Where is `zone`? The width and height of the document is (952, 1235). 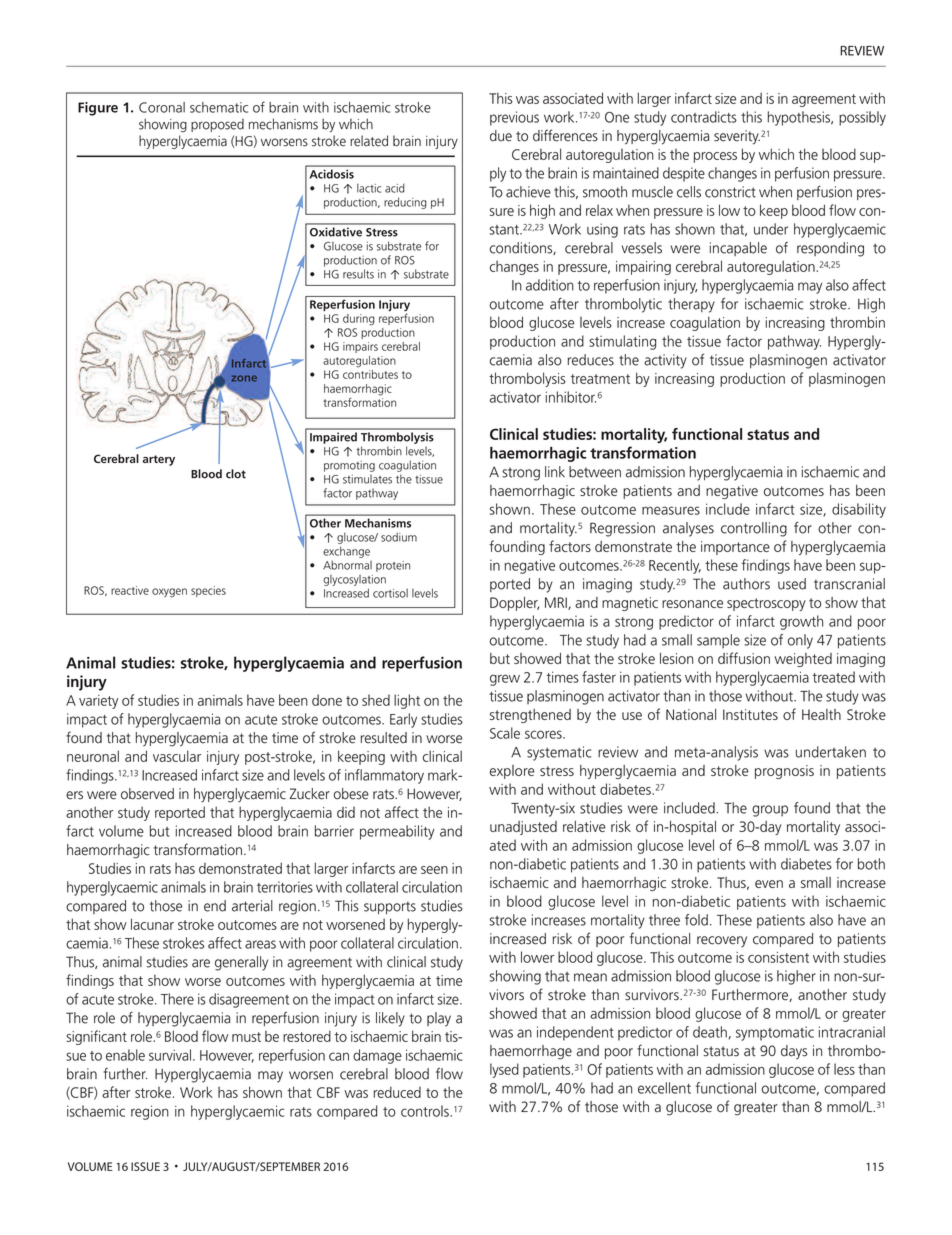 zone is located at coordinates (244, 378).
